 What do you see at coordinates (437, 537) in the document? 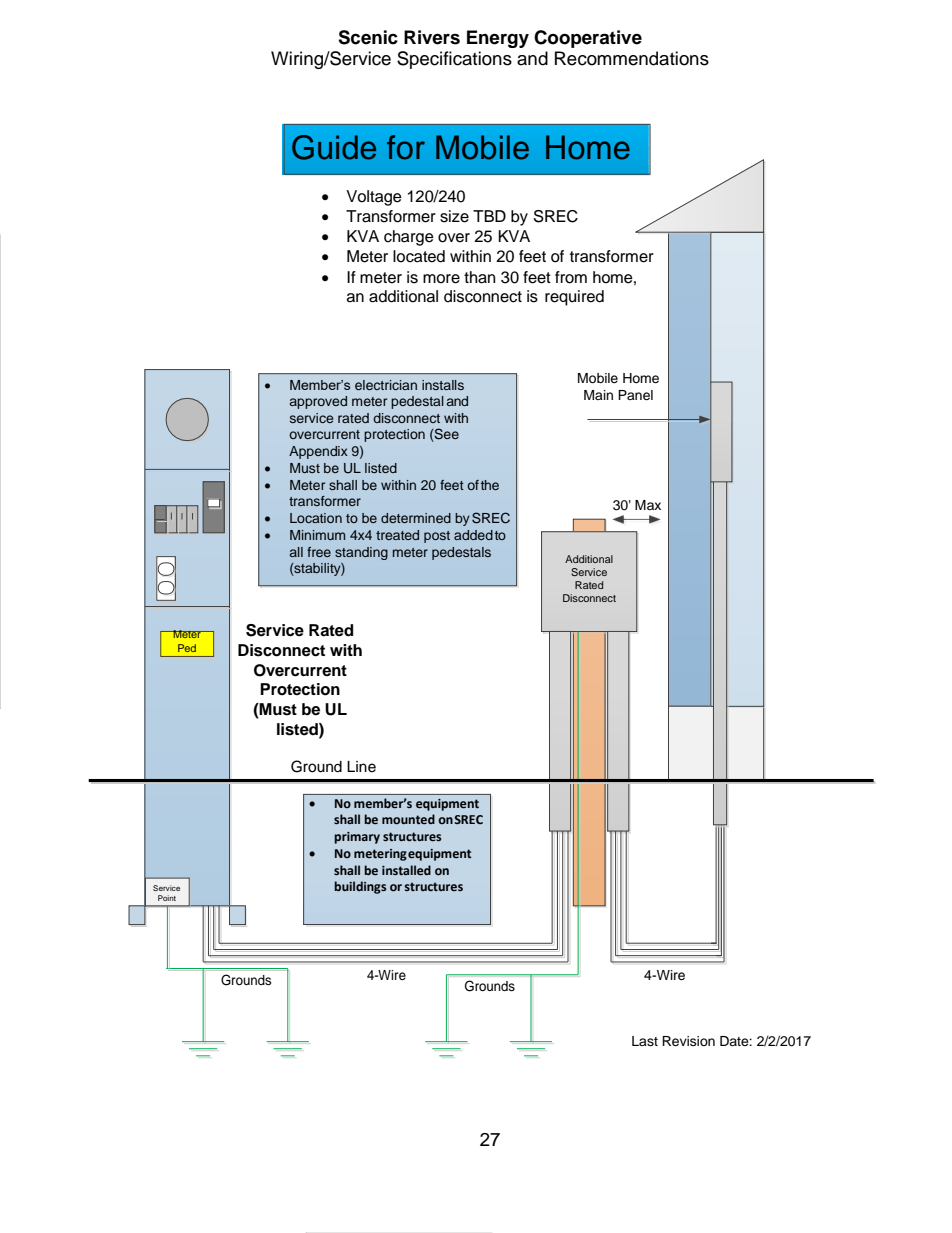
I see `post` at bounding box center [437, 537].
